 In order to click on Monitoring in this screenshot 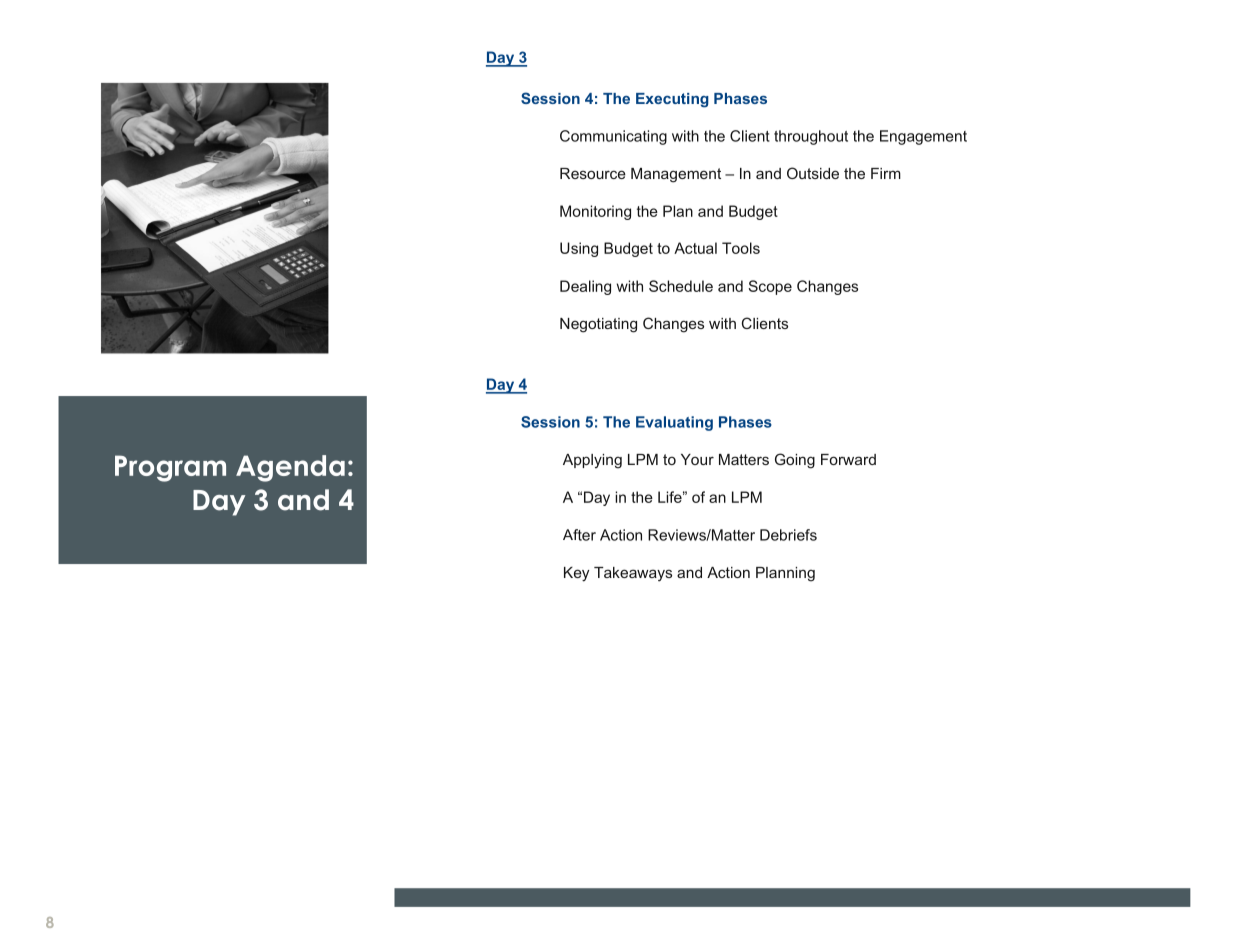, I will do `click(595, 212)`.
